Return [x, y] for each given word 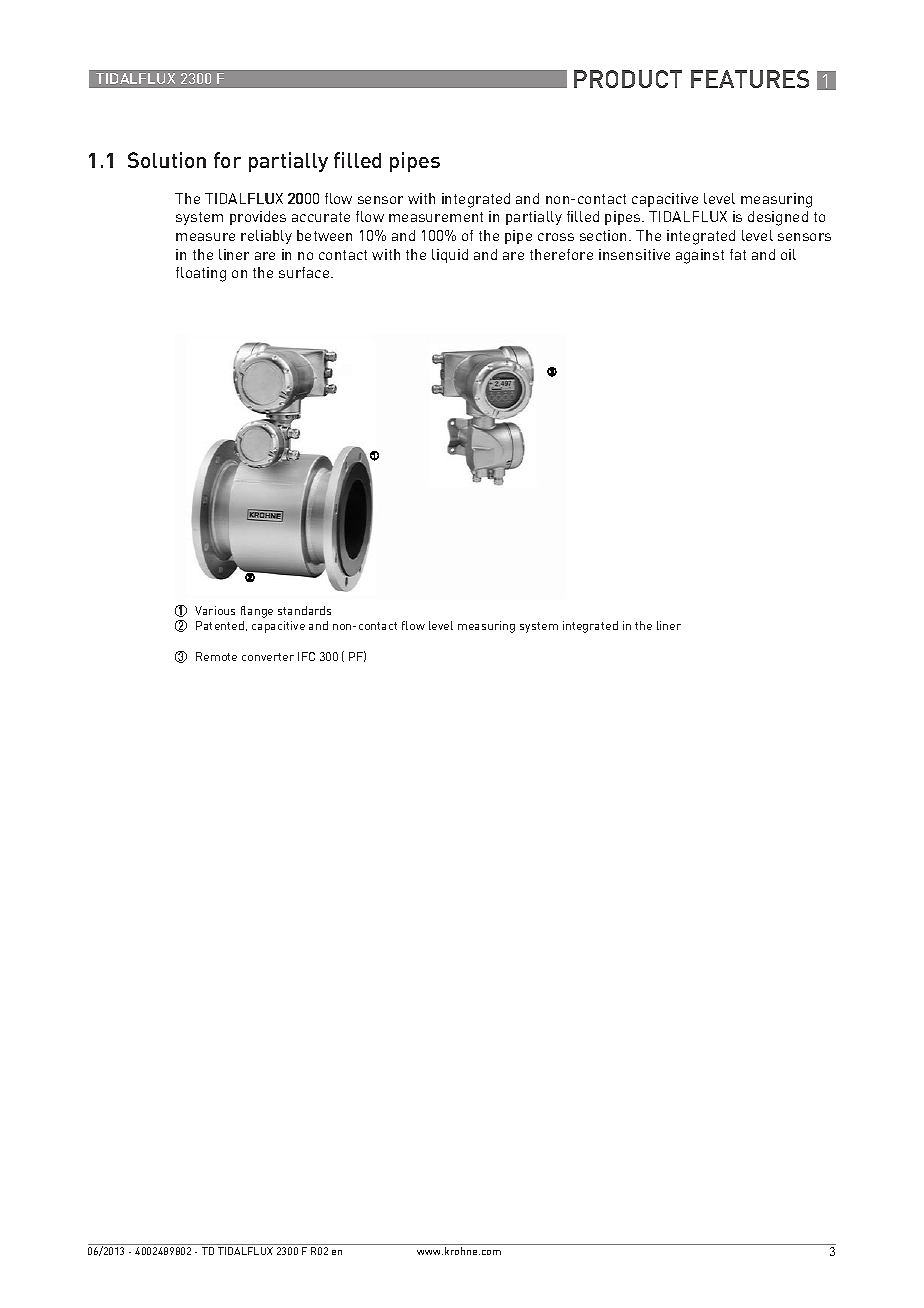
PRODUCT [628, 79]
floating [201, 274]
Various [215, 610]
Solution [167, 160]
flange [257, 612]
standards [304, 610]
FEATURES [750, 79]
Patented [220, 625]
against [700, 256]
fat [738, 254]
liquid [450, 256]
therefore [561, 254]
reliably [266, 237]
